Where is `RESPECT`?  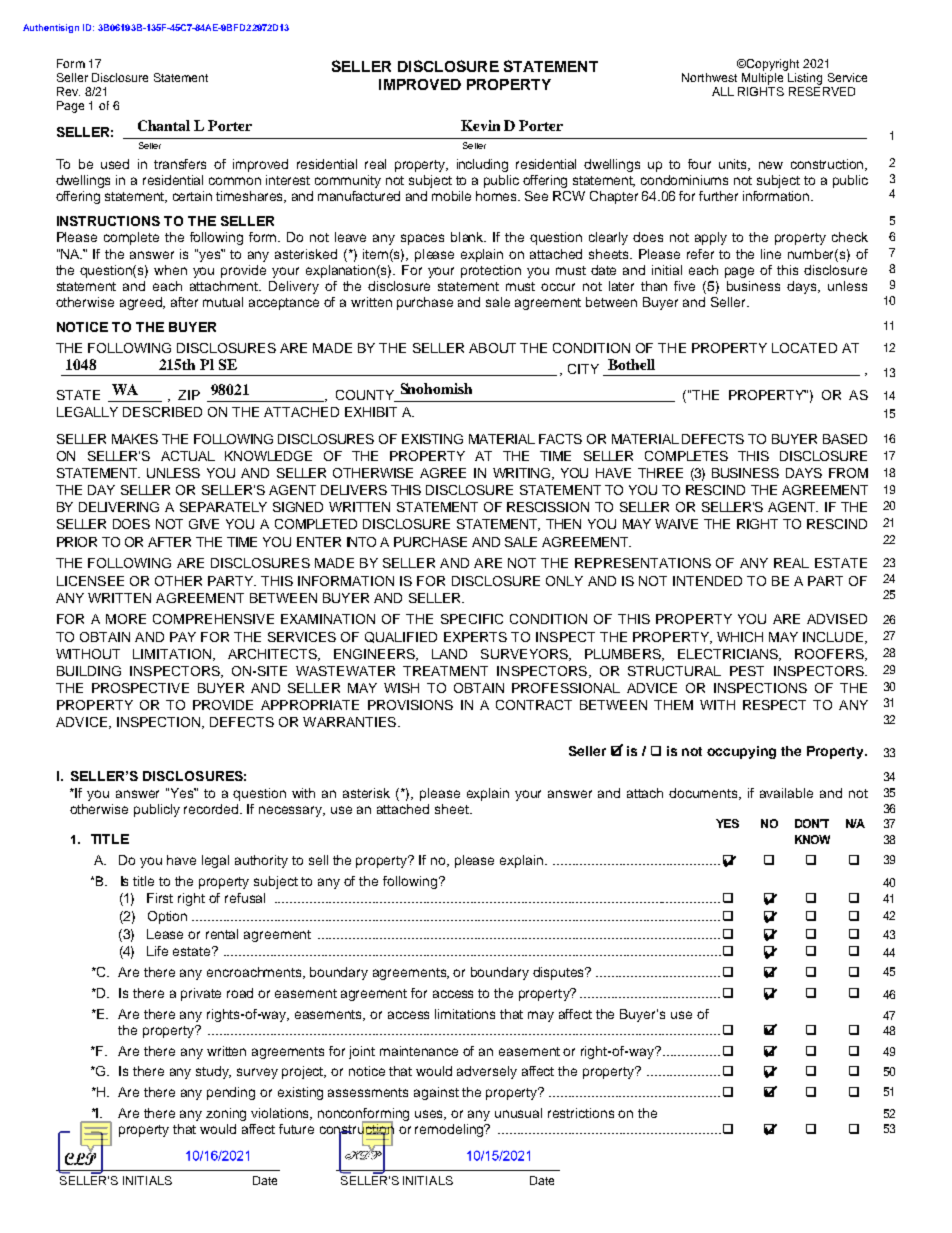 RESPECT is located at coordinates (774, 705).
